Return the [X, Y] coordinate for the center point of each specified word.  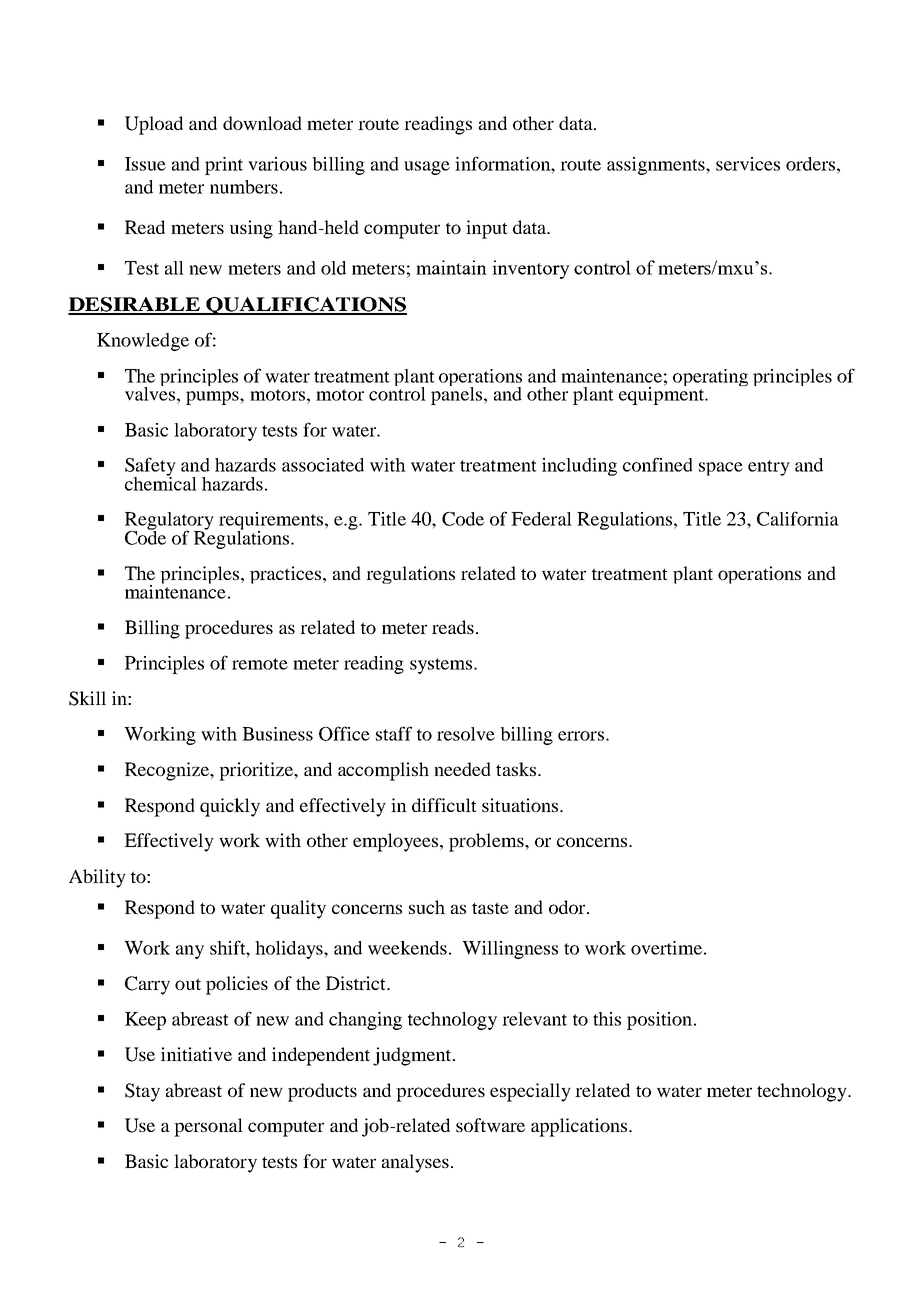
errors [582, 736]
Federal [541, 519]
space [721, 469]
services [748, 164]
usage [427, 168]
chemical [161, 482]
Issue [145, 164]
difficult [444, 805]
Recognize [168, 771]
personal [208, 1127]
